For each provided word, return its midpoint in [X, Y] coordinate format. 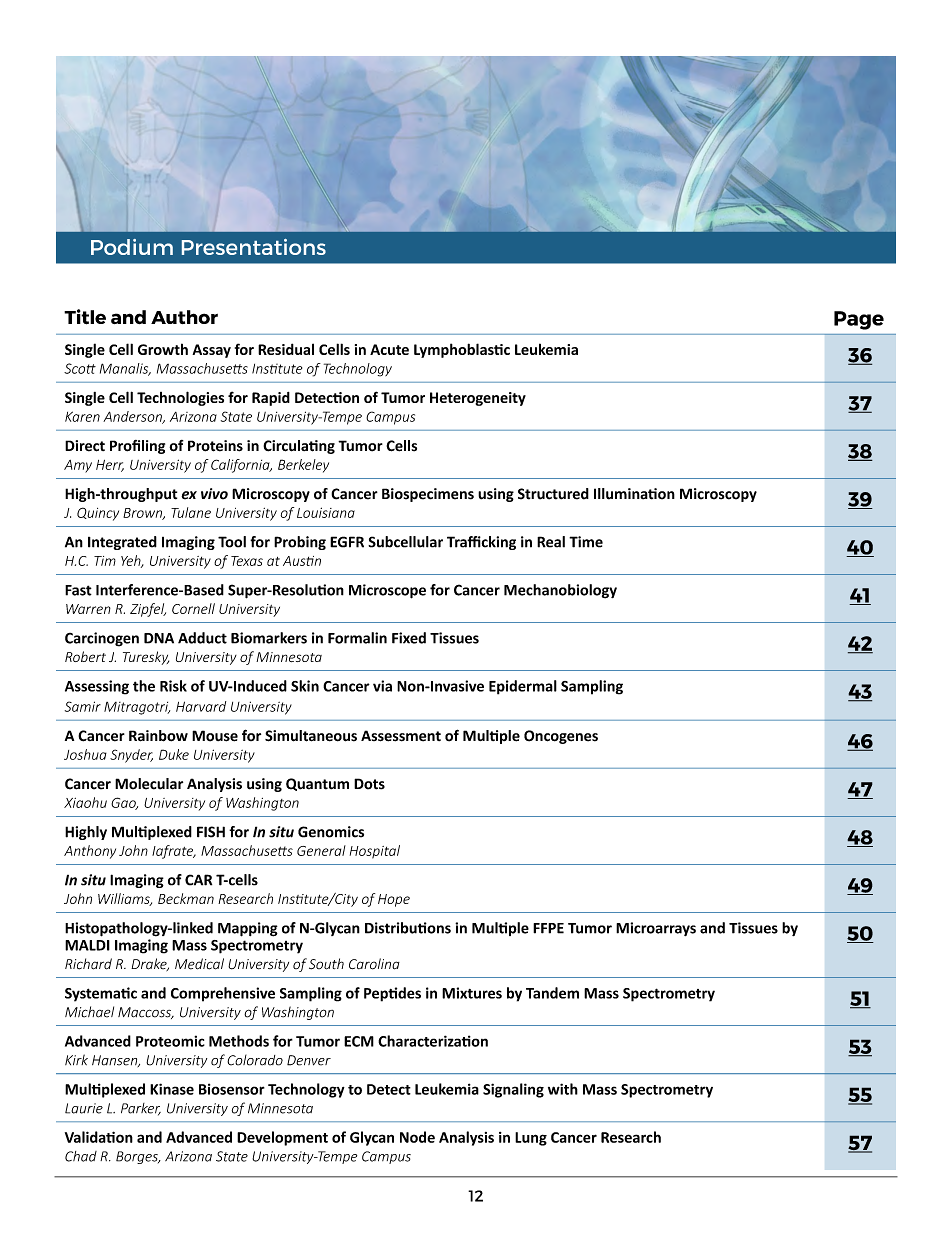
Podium [132, 247]
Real [551, 542]
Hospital [375, 852]
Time [586, 542]
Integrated [122, 543]
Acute [389, 349]
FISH [211, 832]
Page [859, 320]
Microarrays [656, 929]
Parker [141, 1109]
